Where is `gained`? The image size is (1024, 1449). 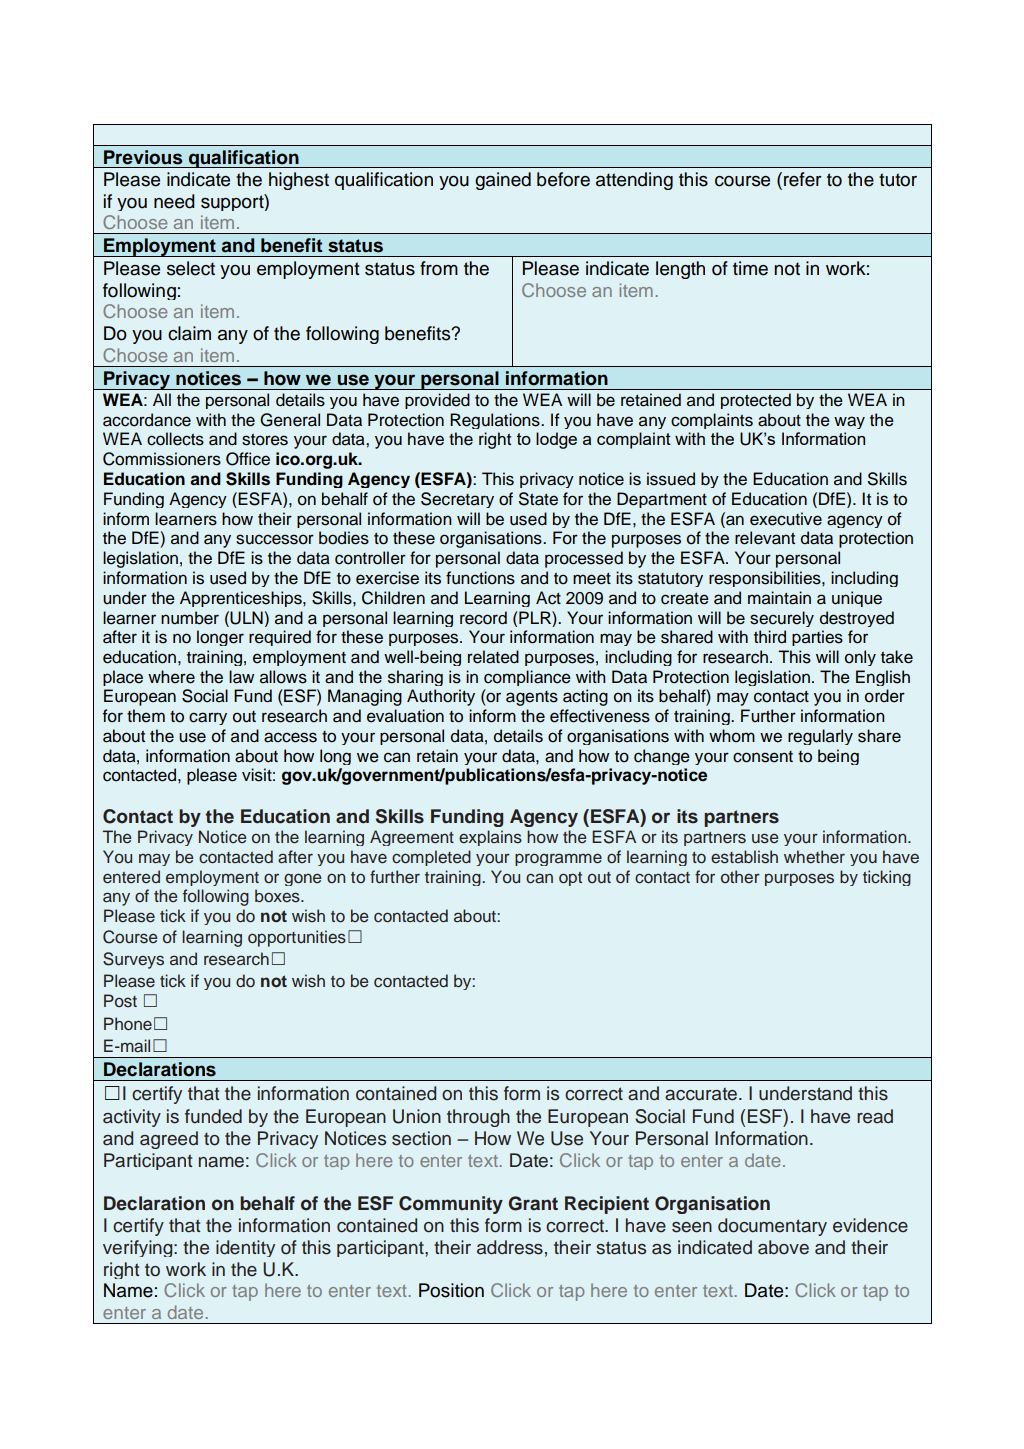 gained is located at coordinates (503, 181).
